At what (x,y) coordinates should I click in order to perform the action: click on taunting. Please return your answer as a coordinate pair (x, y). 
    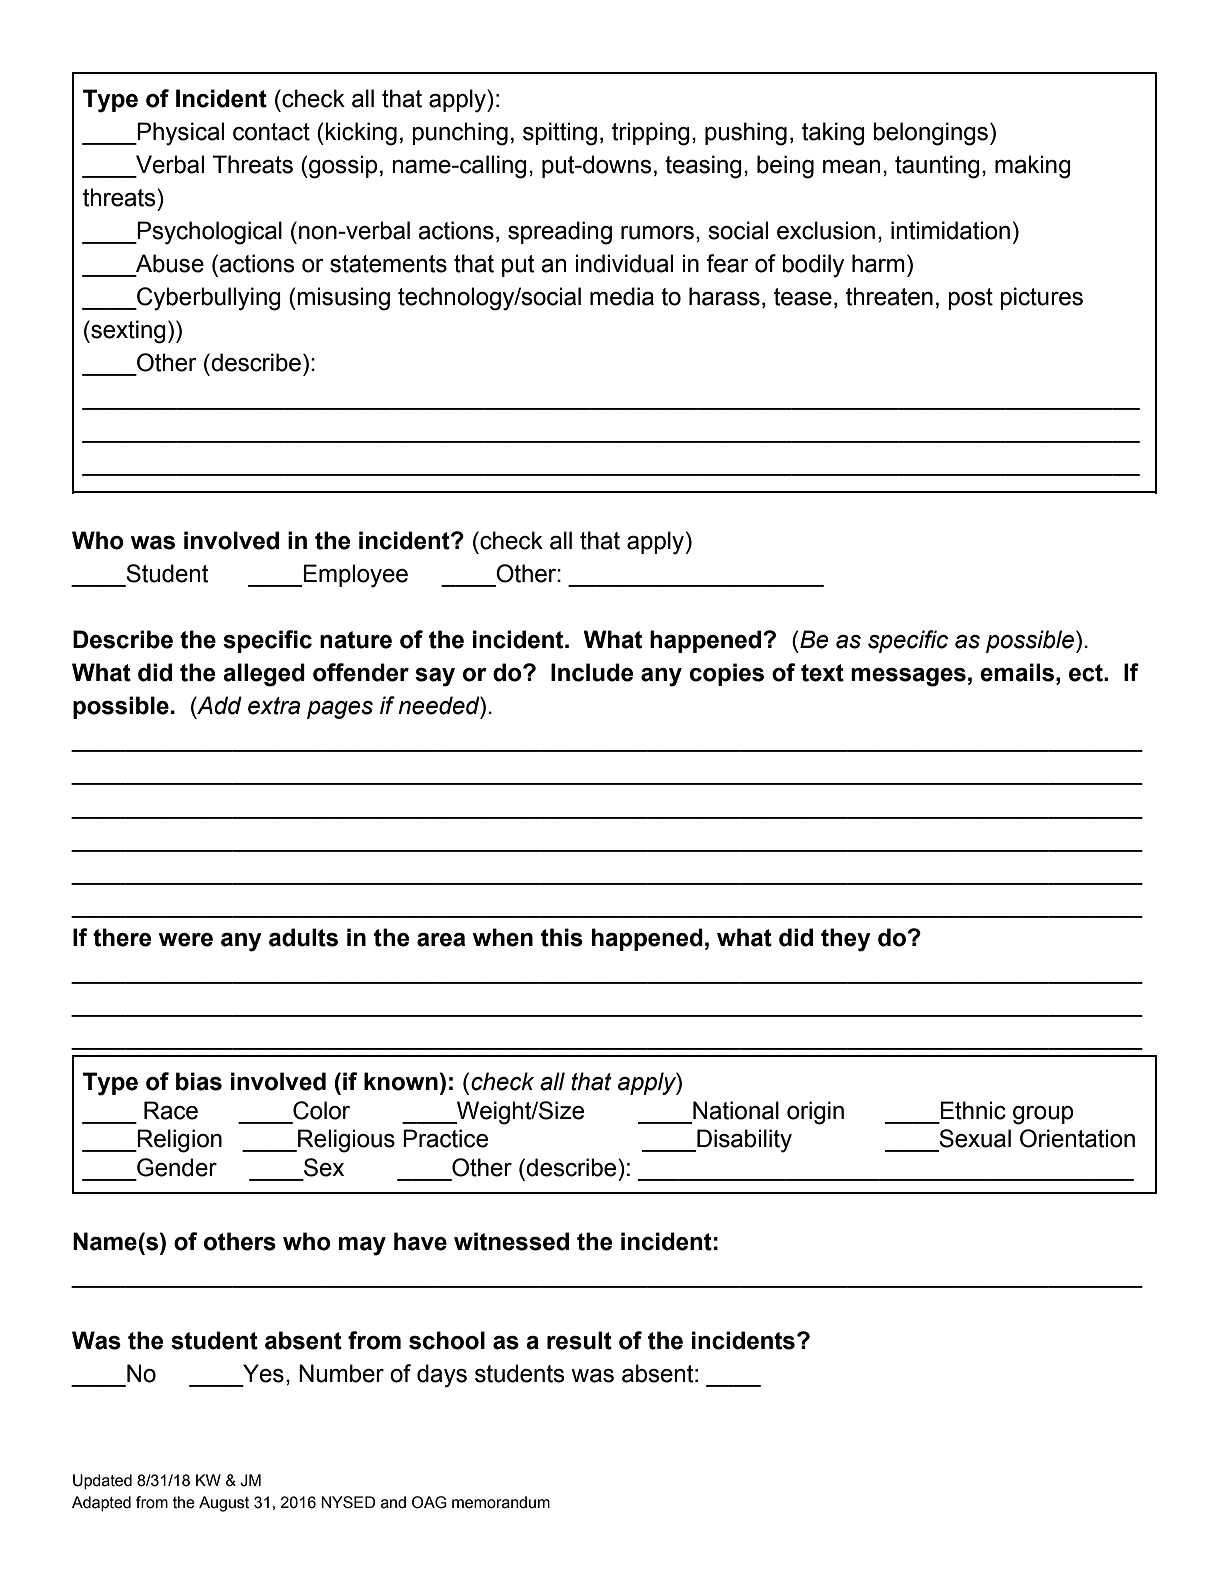
    Looking at the image, I should click on (937, 167).
